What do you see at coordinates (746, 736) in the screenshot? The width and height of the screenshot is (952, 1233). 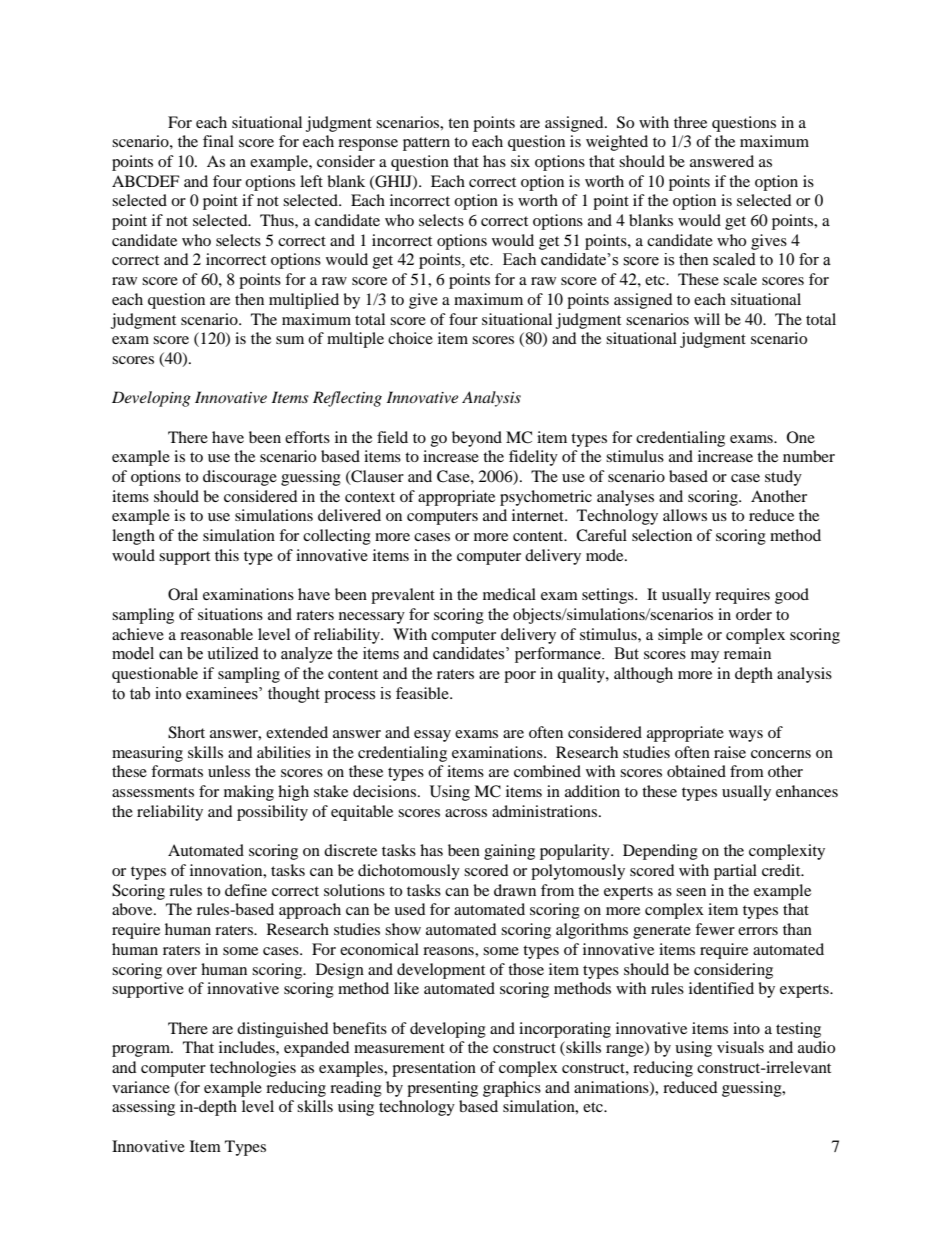 I see `ways` at bounding box center [746, 736].
